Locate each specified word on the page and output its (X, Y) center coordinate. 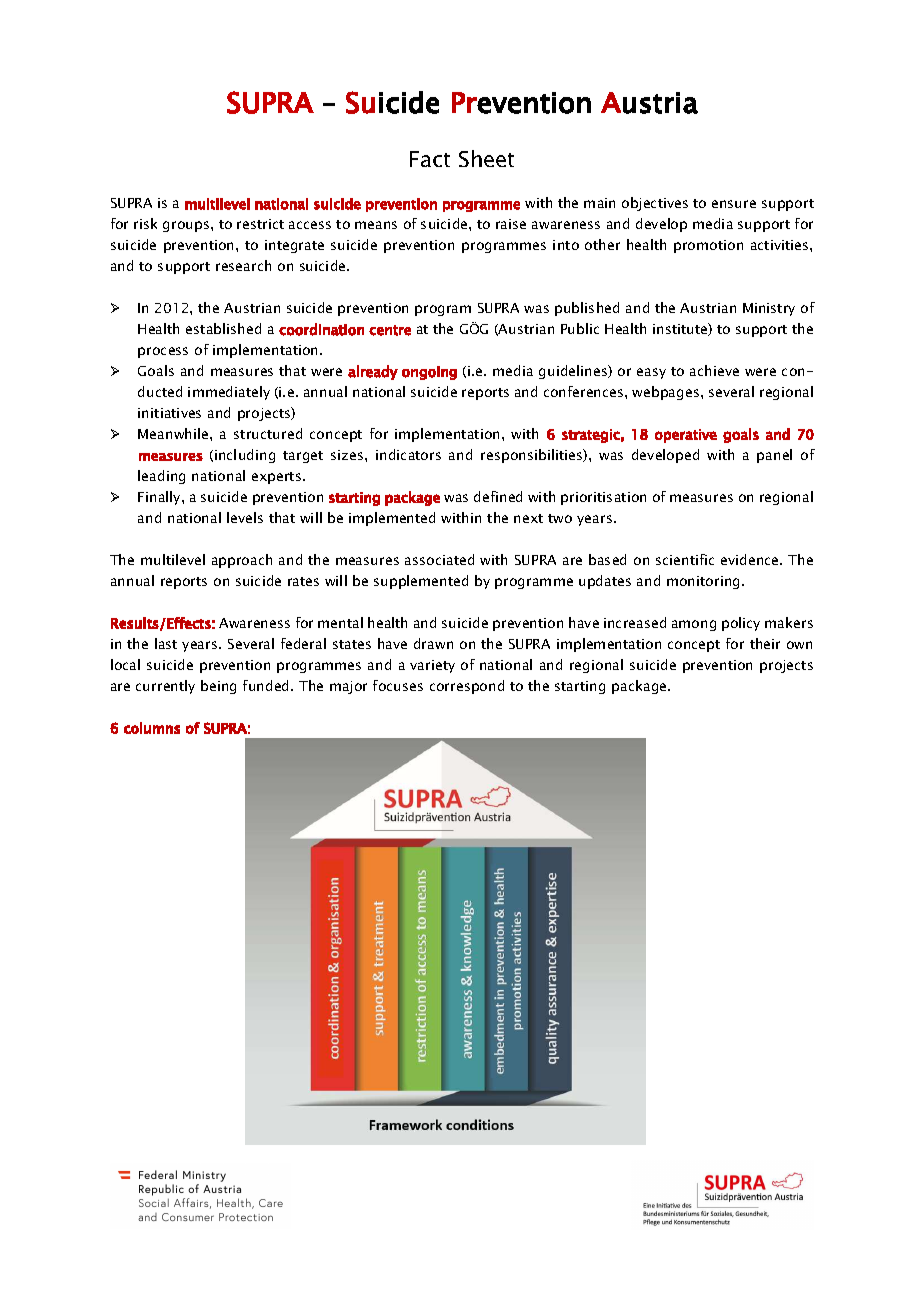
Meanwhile (174, 433)
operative (686, 436)
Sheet (486, 158)
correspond (467, 687)
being (218, 687)
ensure (734, 204)
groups (187, 226)
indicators (408, 454)
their (765, 643)
